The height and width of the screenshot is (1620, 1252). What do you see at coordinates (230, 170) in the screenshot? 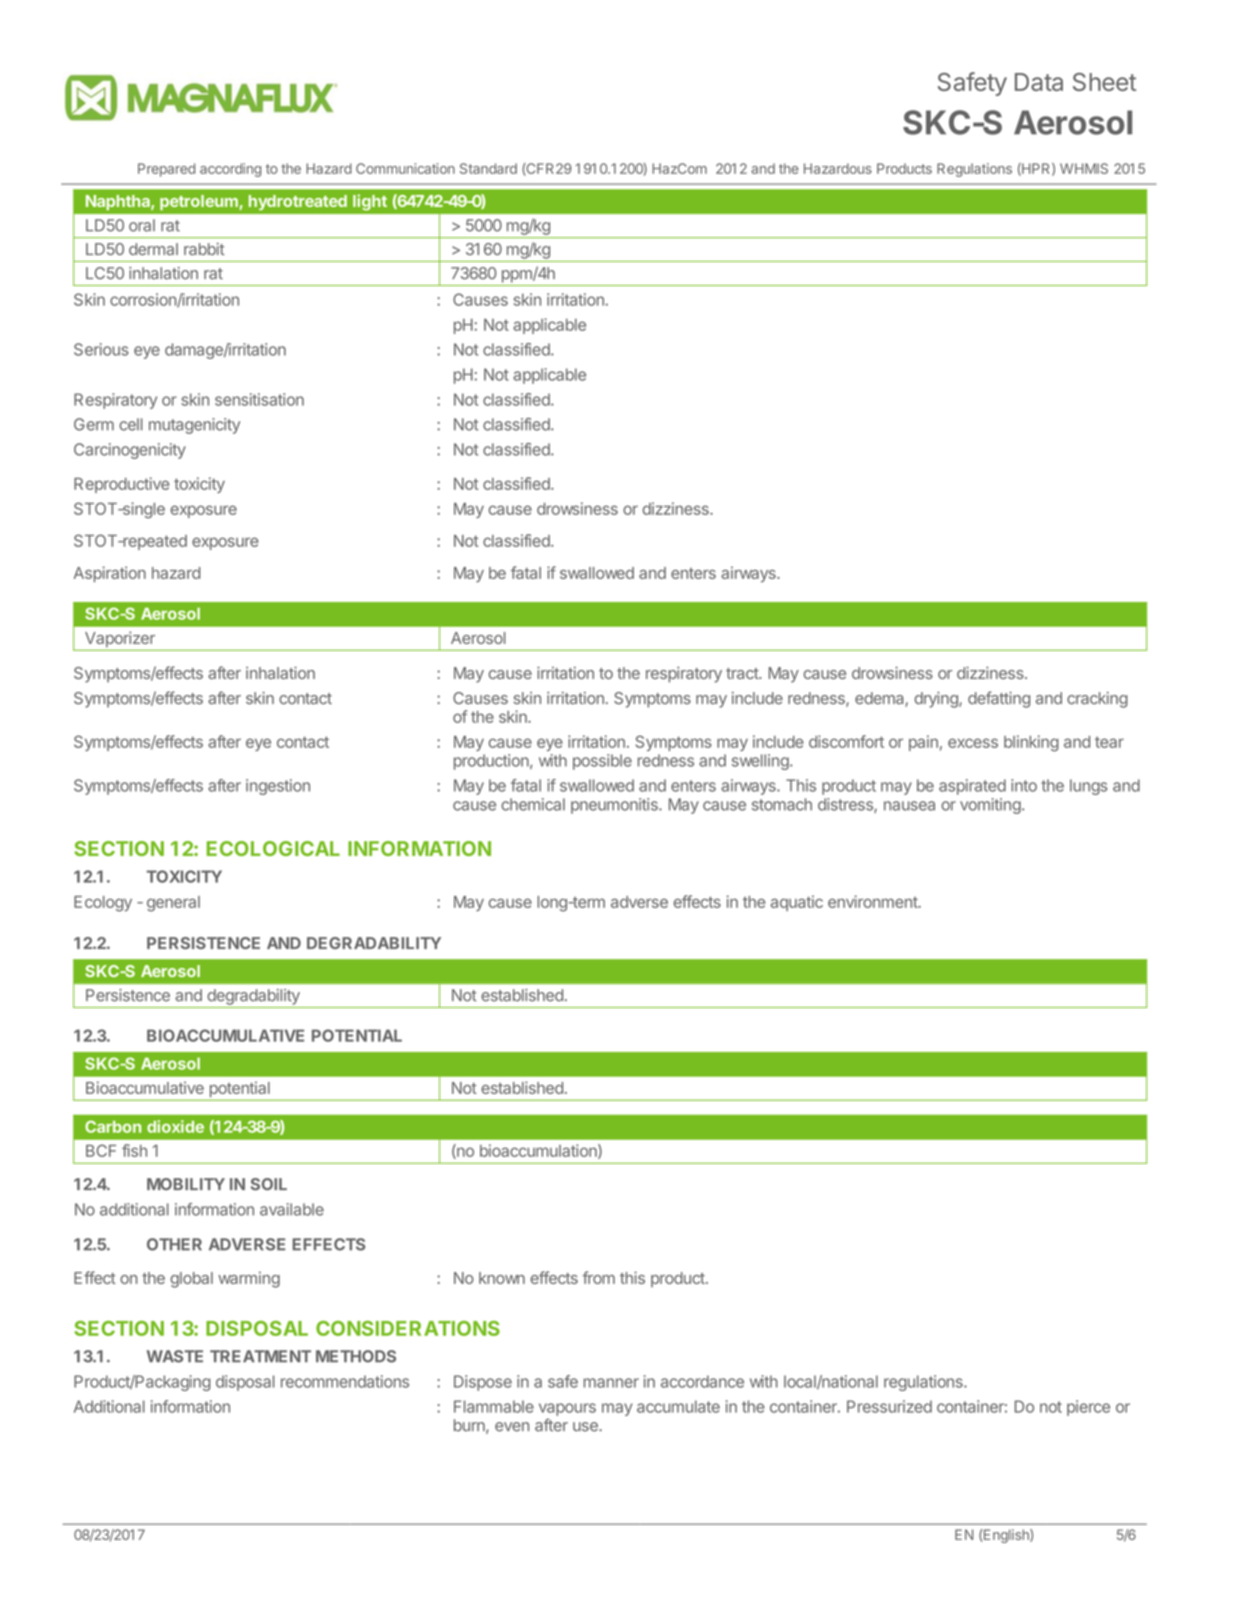
I see `according` at bounding box center [230, 170].
